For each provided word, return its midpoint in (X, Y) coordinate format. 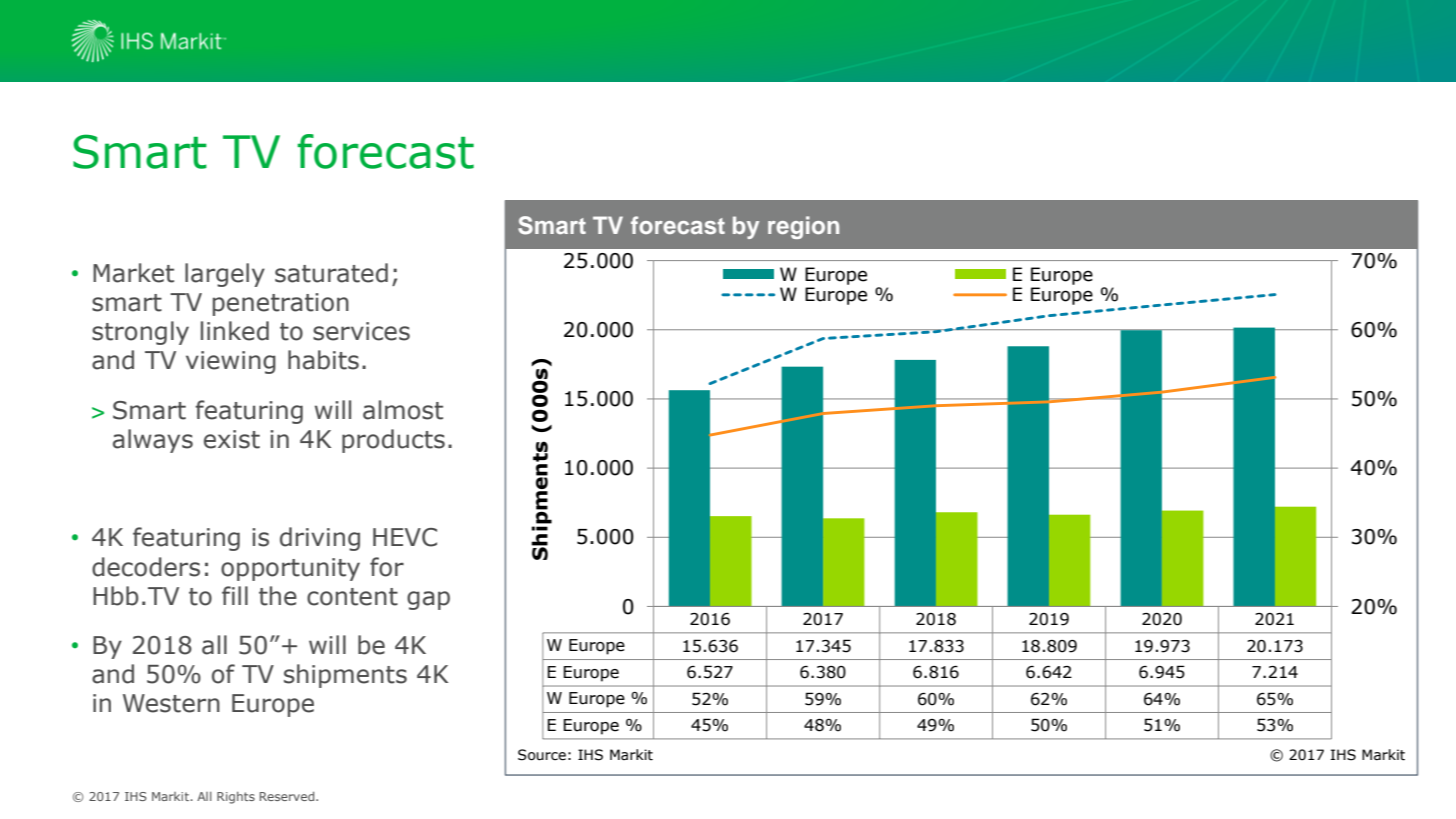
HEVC (405, 537)
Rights (236, 798)
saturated (331, 273)
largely (225, 275)
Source (542, 755)
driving (320, 539)
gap (428, 600)
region (803, 227)
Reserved (288, 796)
